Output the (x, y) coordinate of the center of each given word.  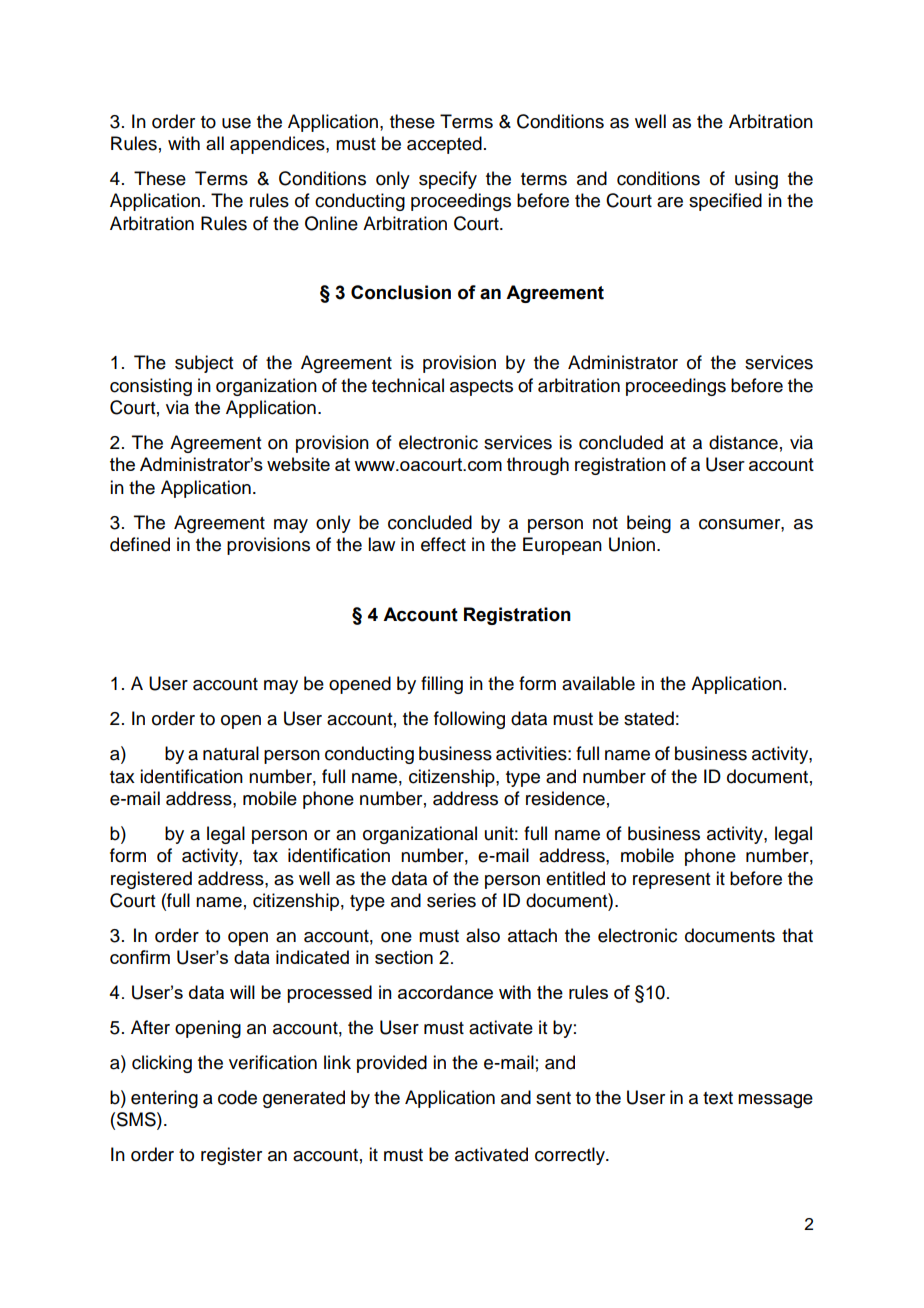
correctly (571, 1156)
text (718, 1098)
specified (725, 202)
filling (442, 685)
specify (448, 180)
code (237, 1097)
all (215, 143)
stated (649, 718)
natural (231, 753)
